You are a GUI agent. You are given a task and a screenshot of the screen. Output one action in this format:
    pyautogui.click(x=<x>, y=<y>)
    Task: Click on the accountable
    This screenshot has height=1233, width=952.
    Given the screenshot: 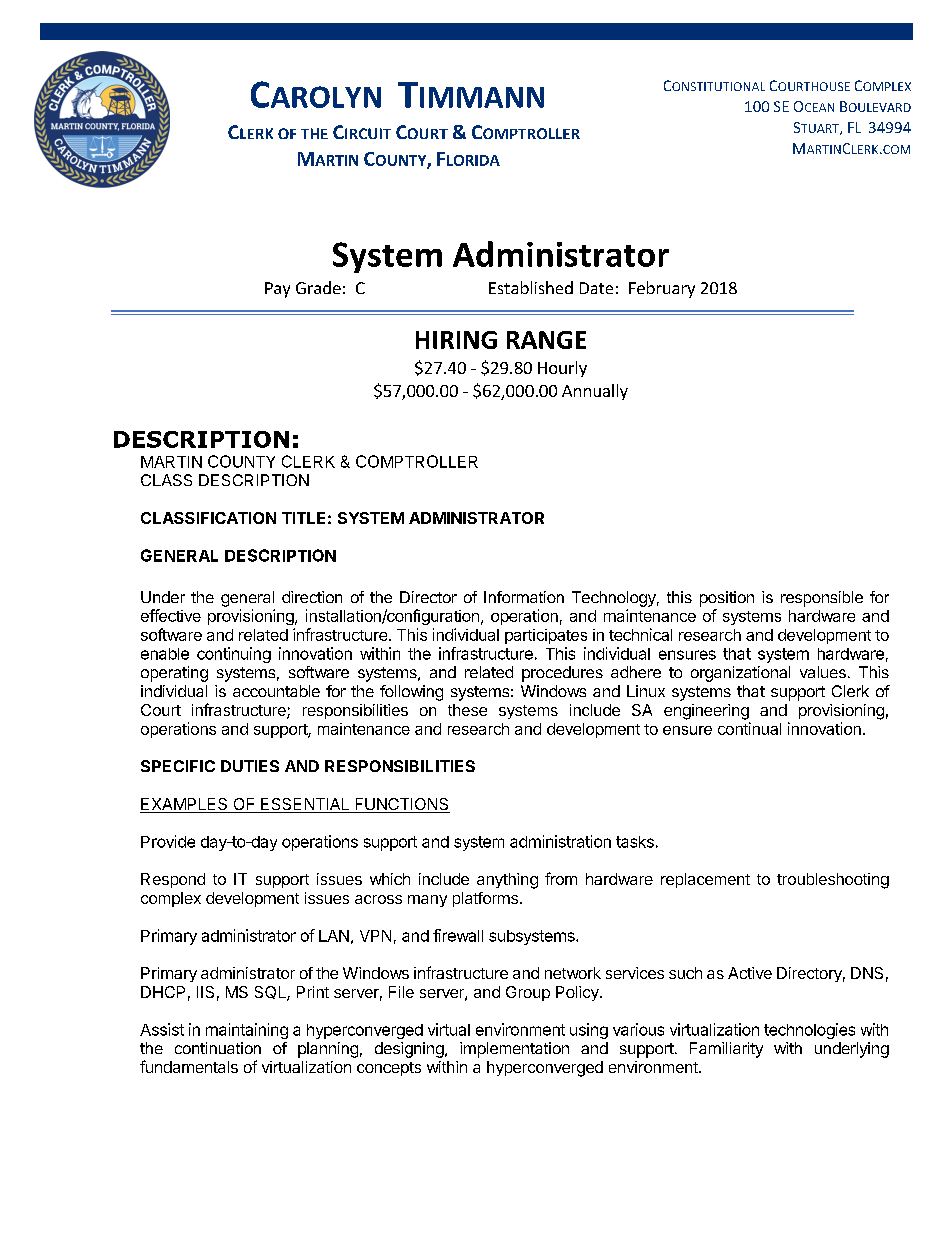 What is the action you would take?
    pyautogui.click(x=276, y=691)
